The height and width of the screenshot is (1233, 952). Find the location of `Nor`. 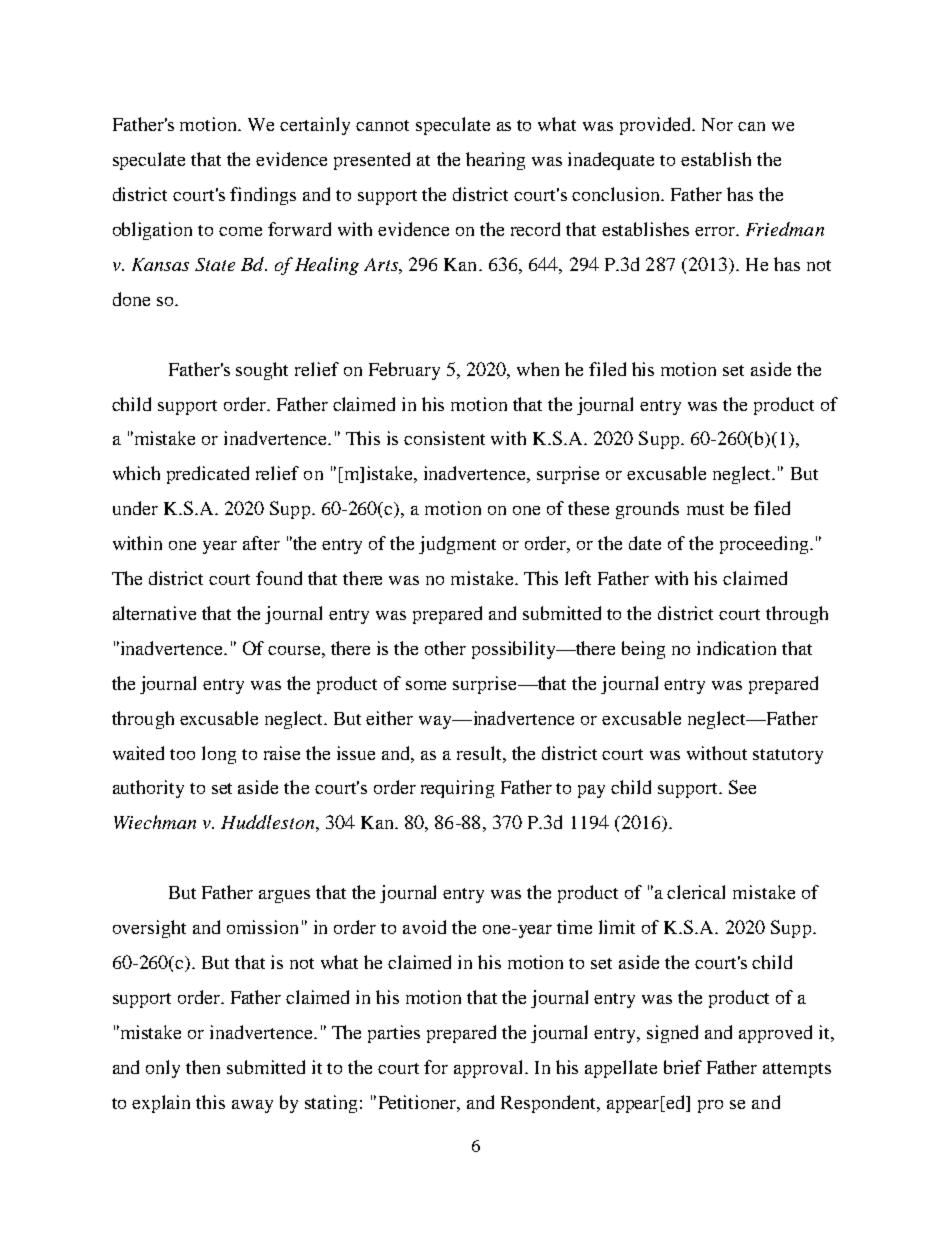

Nor is located at coordinates (717, 124).
